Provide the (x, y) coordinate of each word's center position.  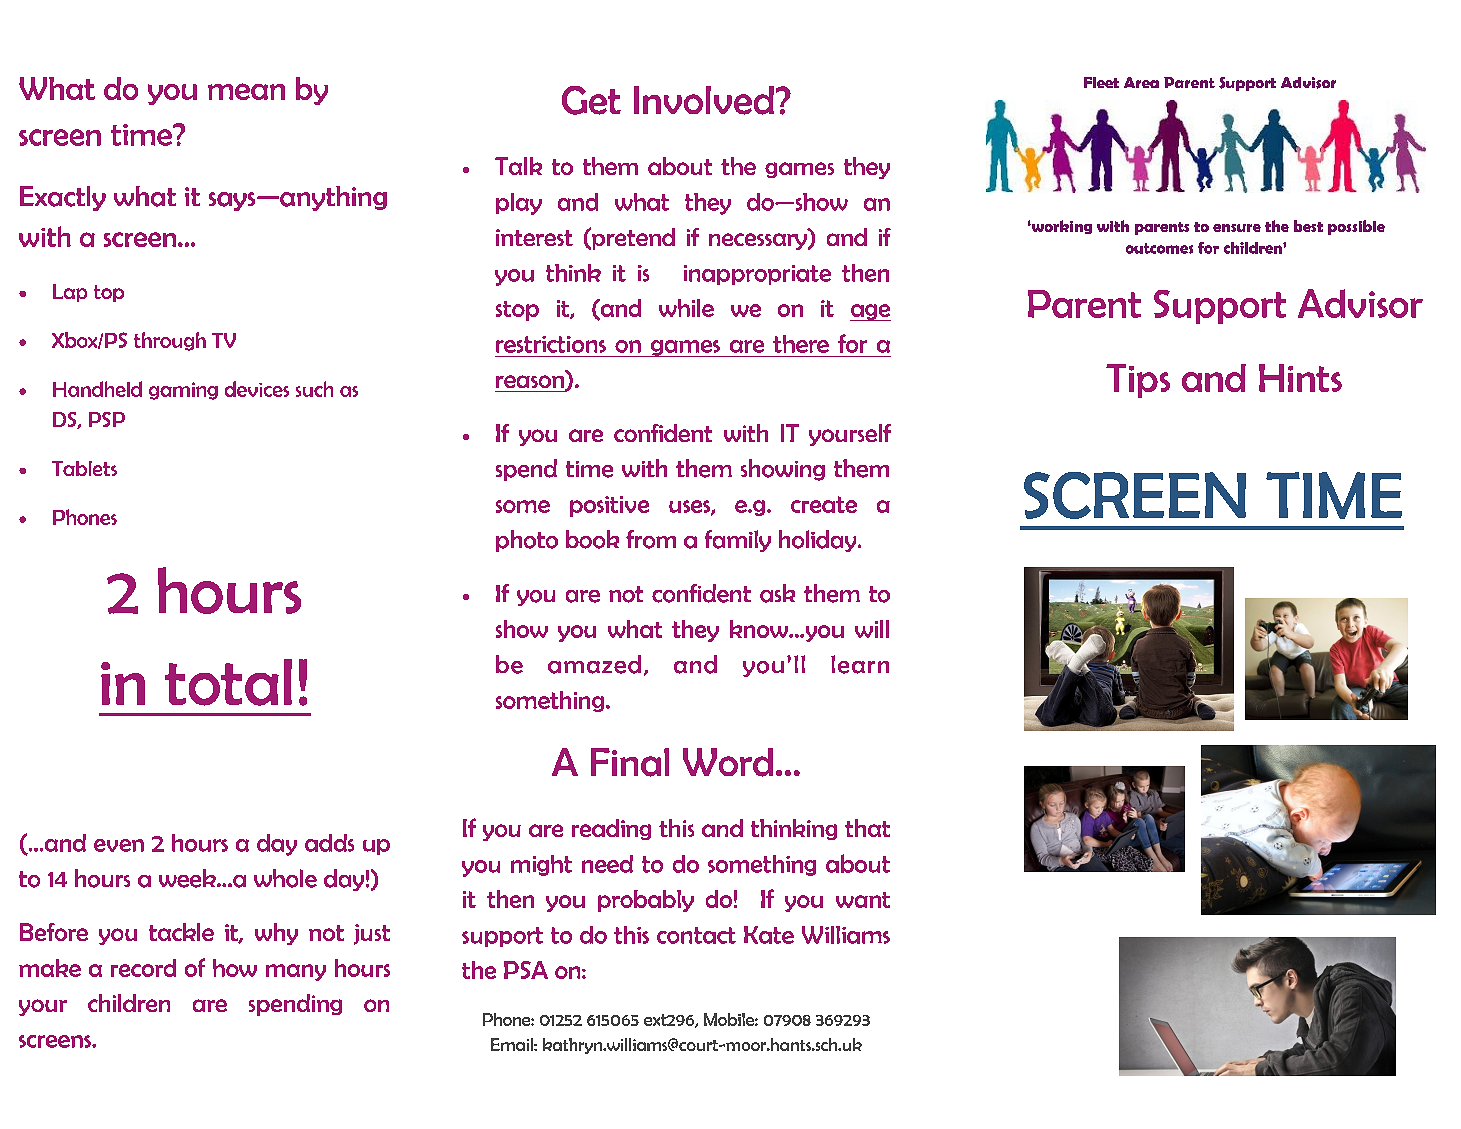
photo (527, 541)
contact (696, 935)
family (738, 541)
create (824, 504)
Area (1141, 82)
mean (246, 91)
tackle (181, 932)
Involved (704, 100)
